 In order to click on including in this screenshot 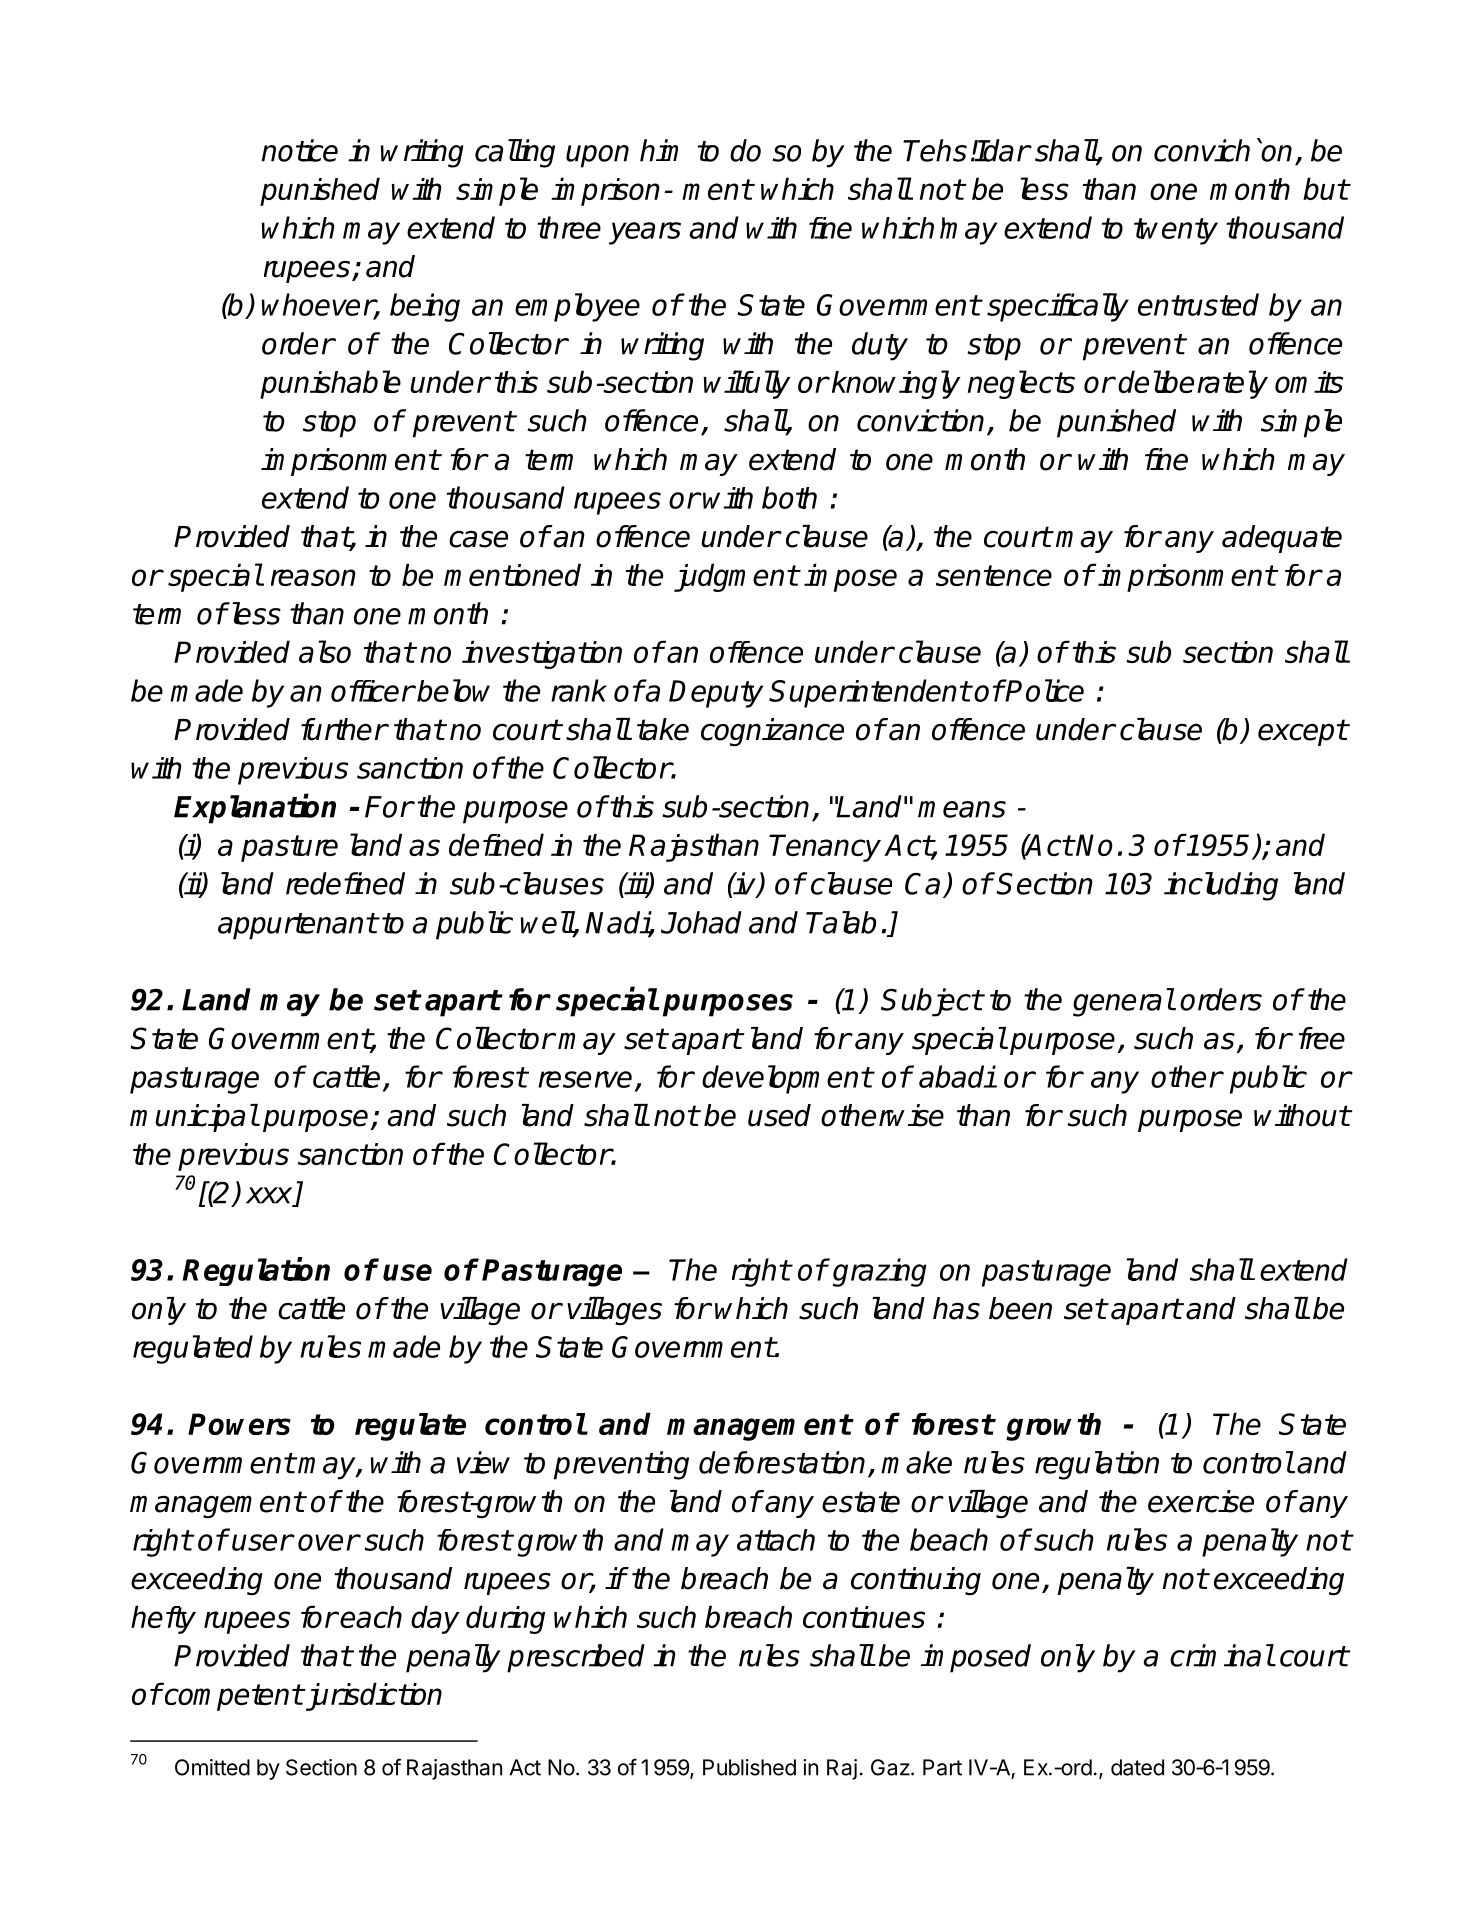, I will do `click(1221, 886)`.
